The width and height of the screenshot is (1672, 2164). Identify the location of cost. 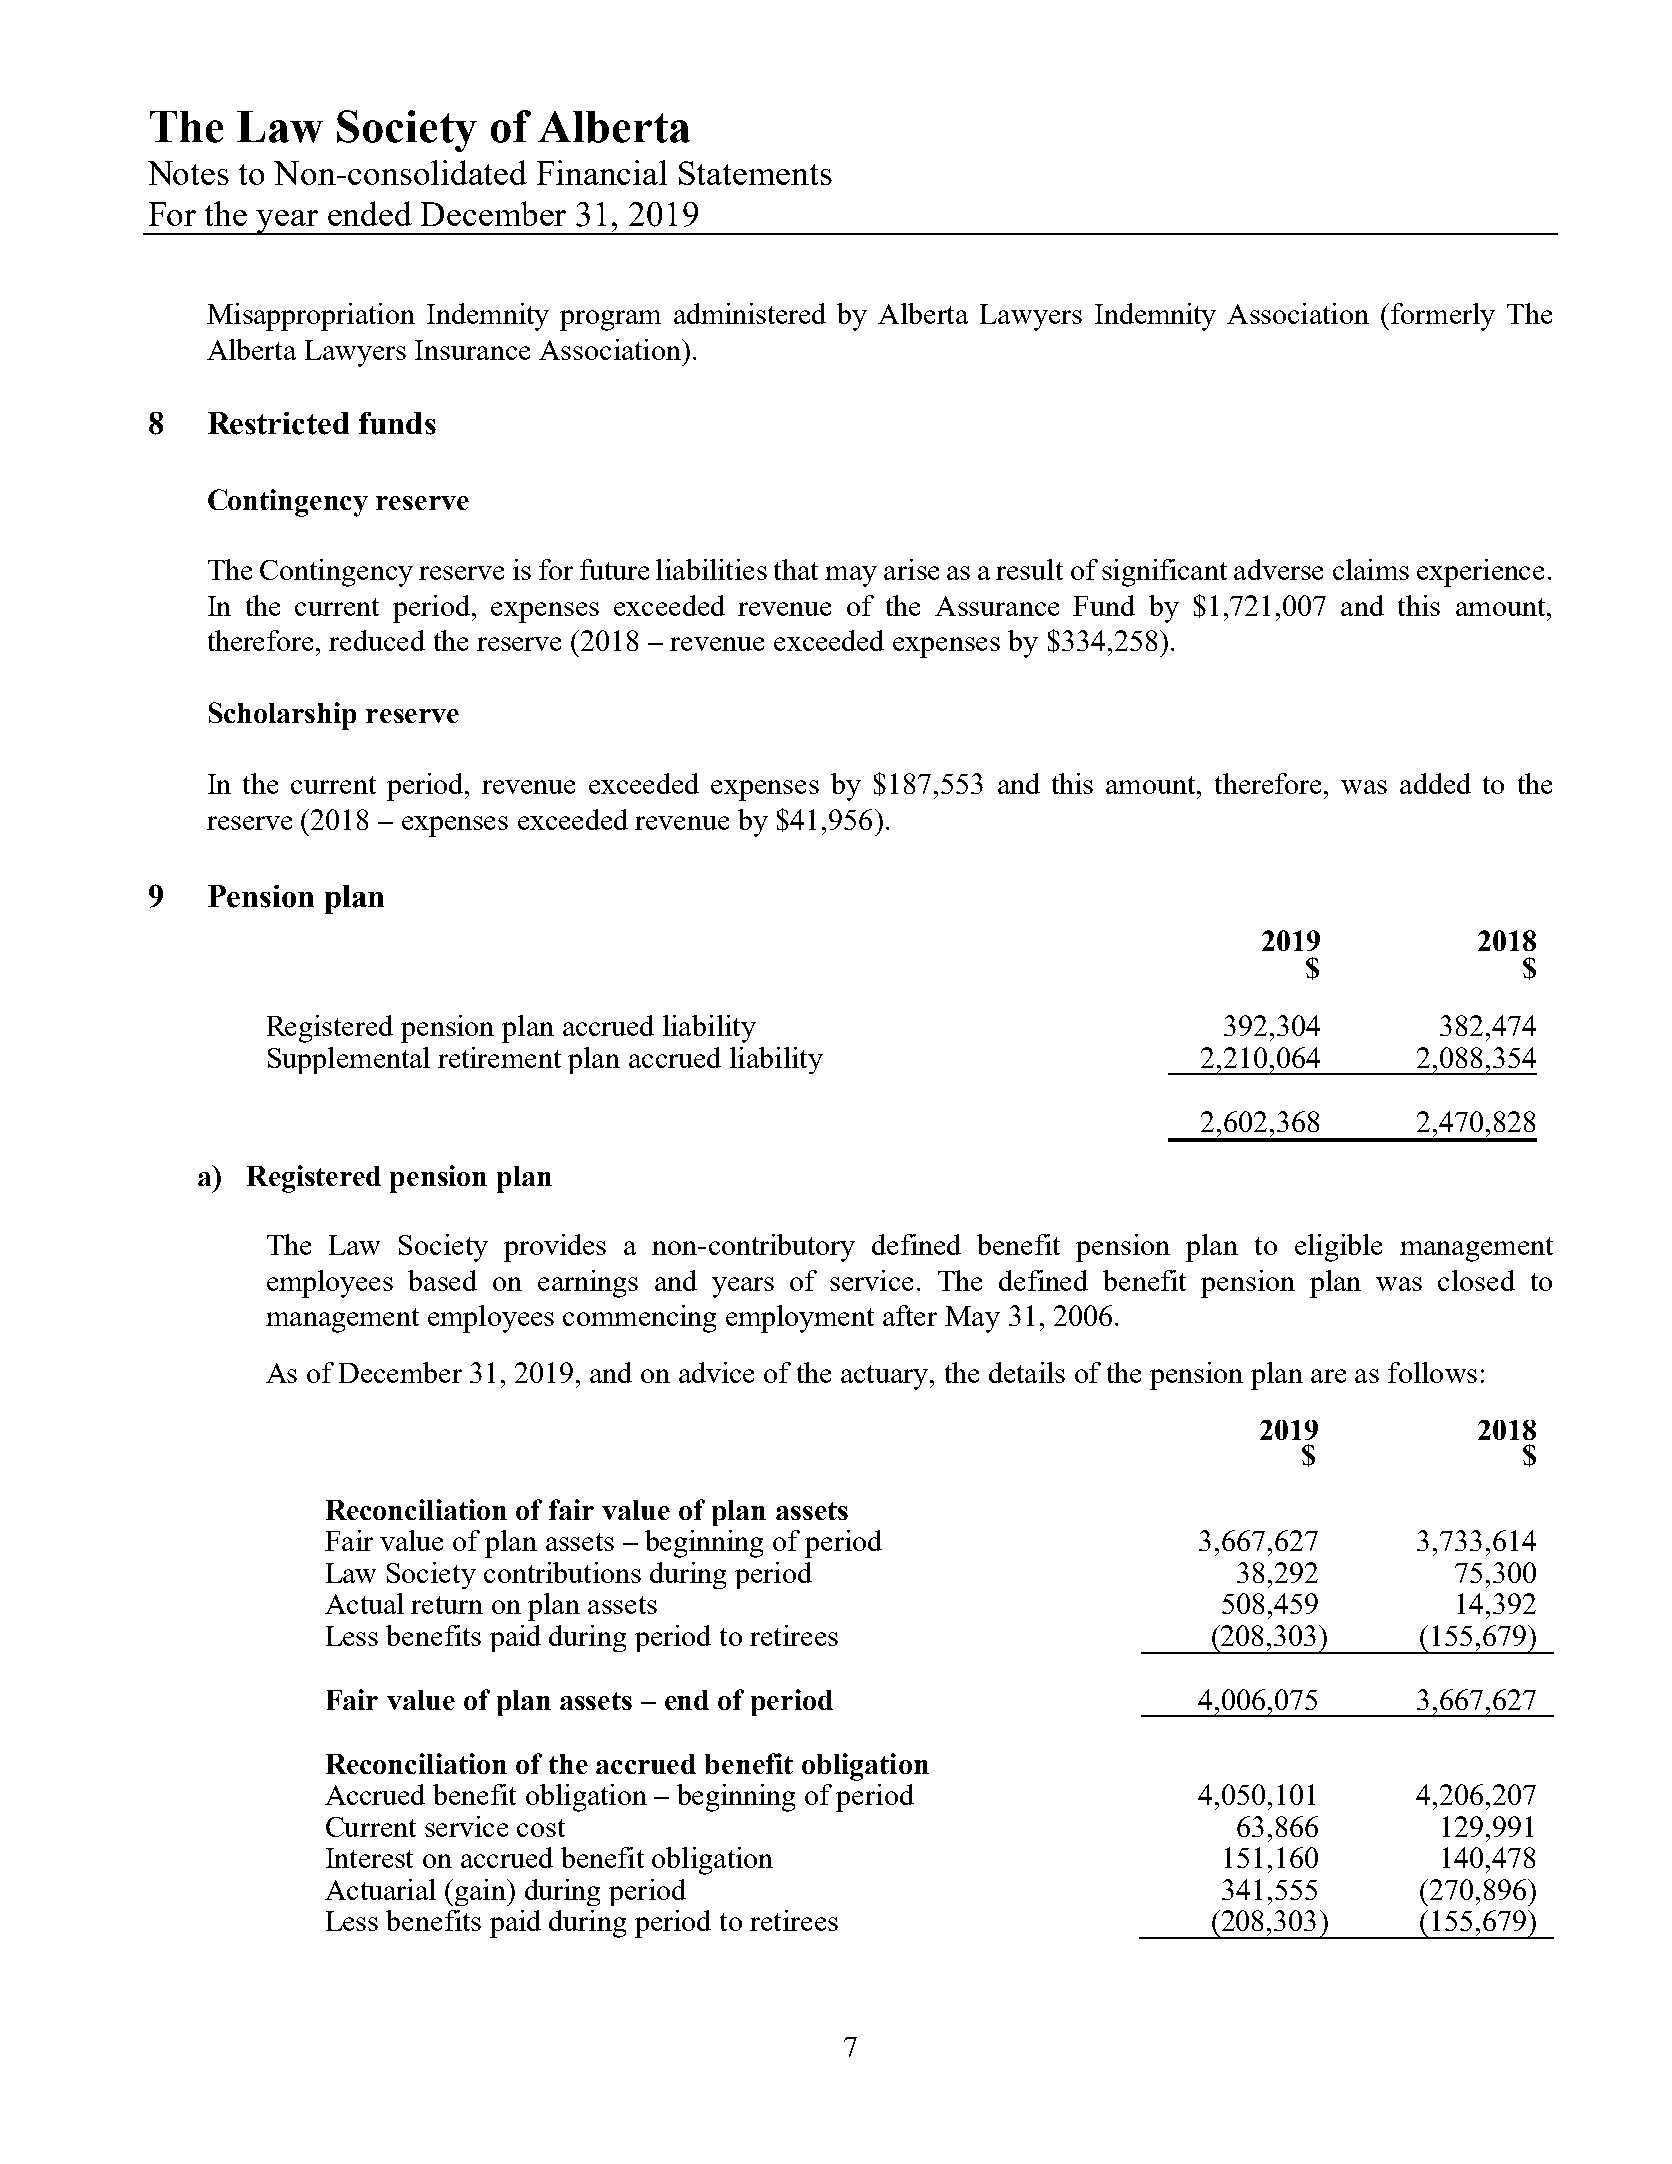
(541, 1828).
